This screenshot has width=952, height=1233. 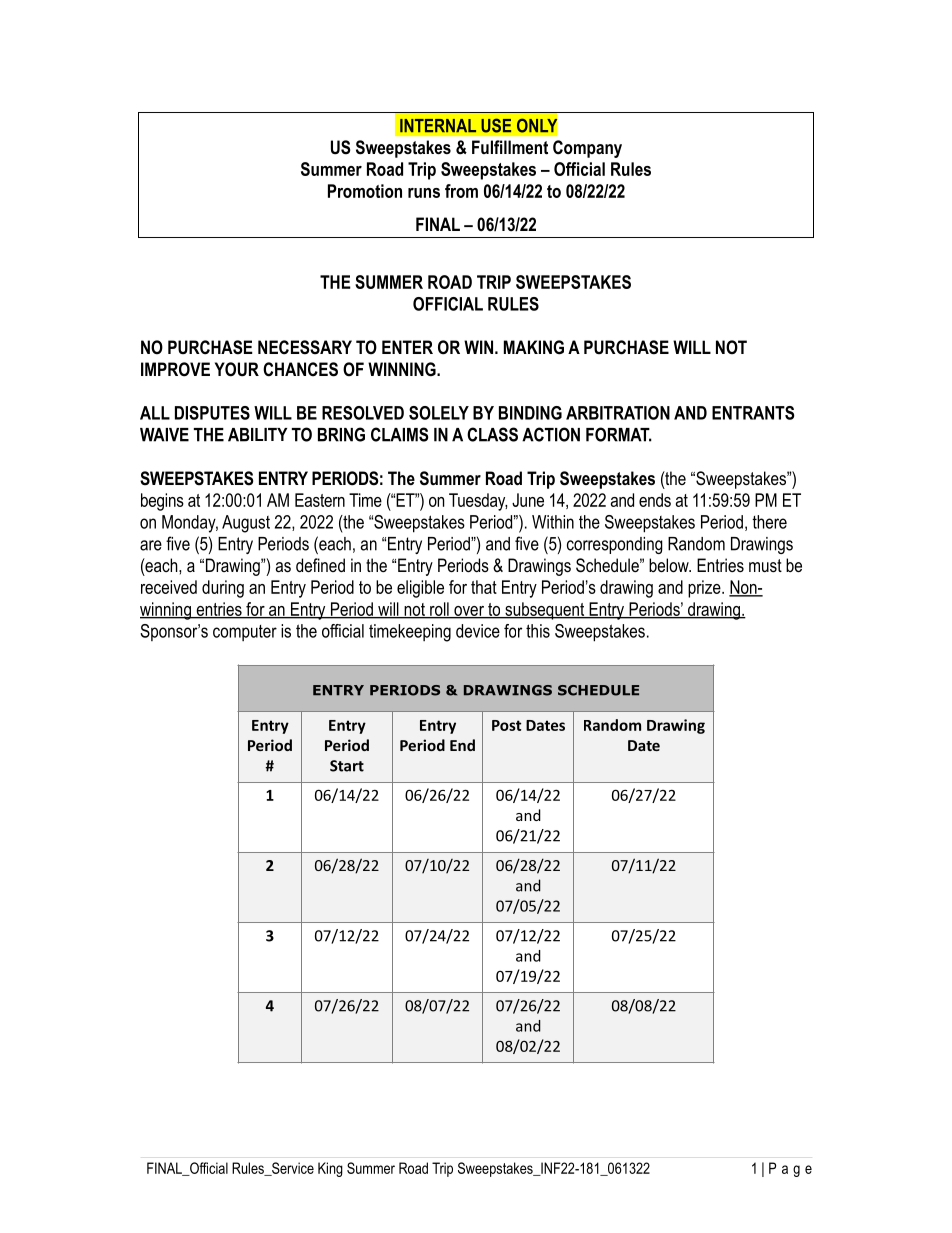 I want to click on Promotion, so click(x=365, y=191).
